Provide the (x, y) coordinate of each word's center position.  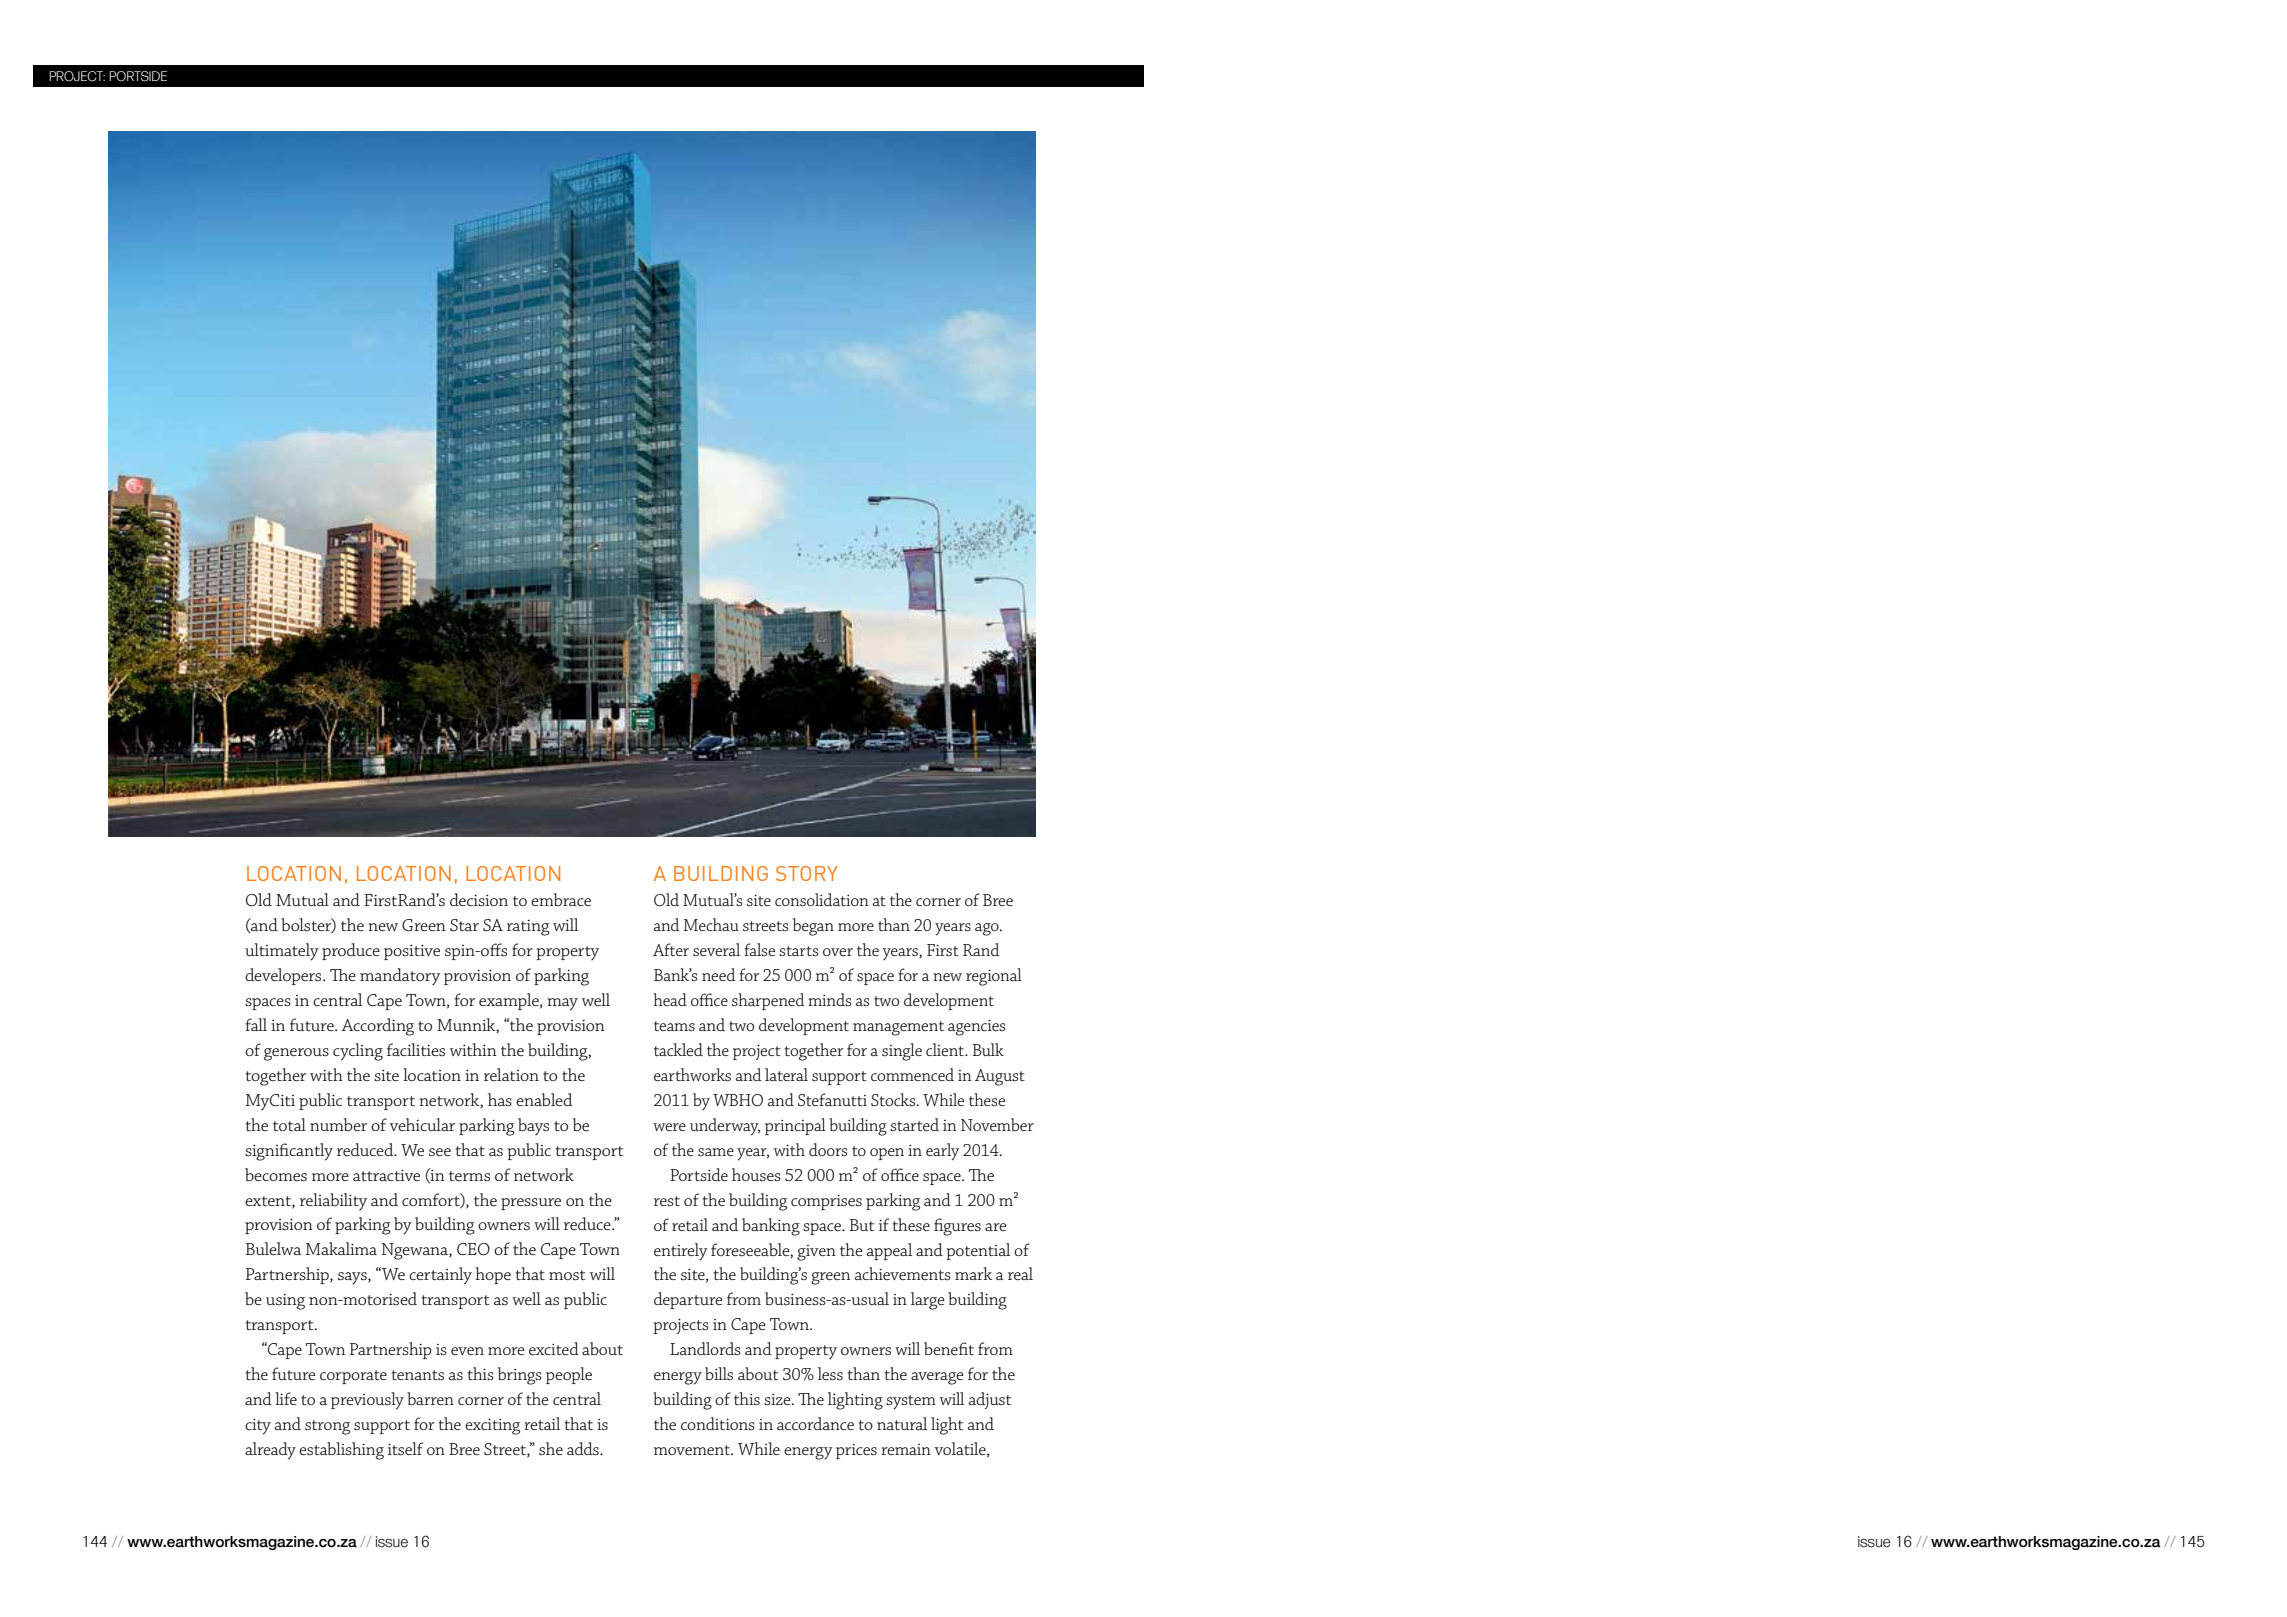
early (942, 1152)
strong (327, 1427)
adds (584, 1448)
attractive (386, 1175)
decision (479, 899)
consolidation (821, 899)
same (716, 1152)
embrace (561, 899)
